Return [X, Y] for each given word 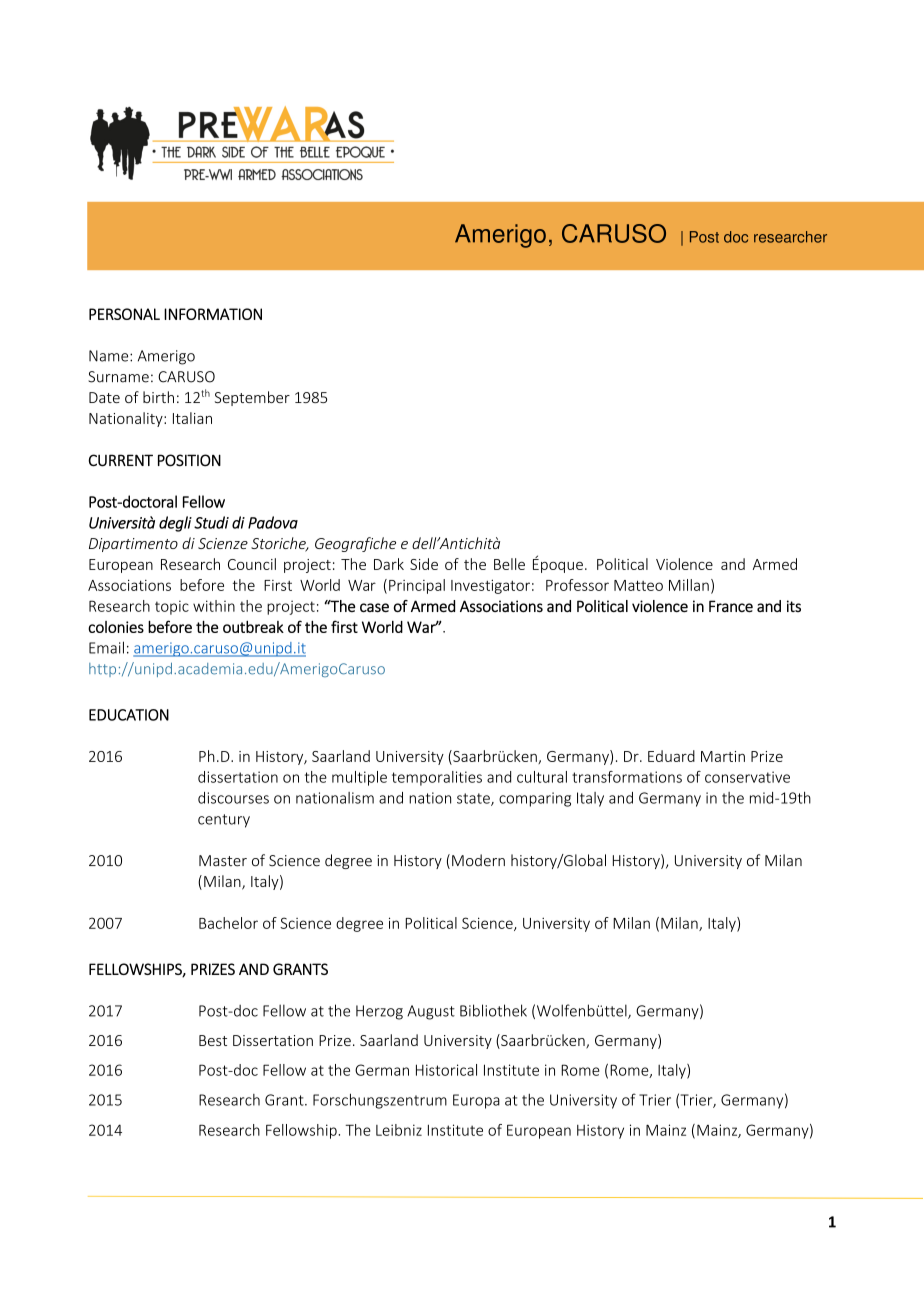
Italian [192, 418]
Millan [689, 585]
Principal [417, 586]
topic [172, 607]
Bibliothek [493, 1010]
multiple [359, 778]
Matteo [638, 585]
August [431, 1012]
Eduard [671, 756]
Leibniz [399, 1130]
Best [213, 1040]
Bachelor [228, 923]
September [252, 398]
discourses [233, 798]
